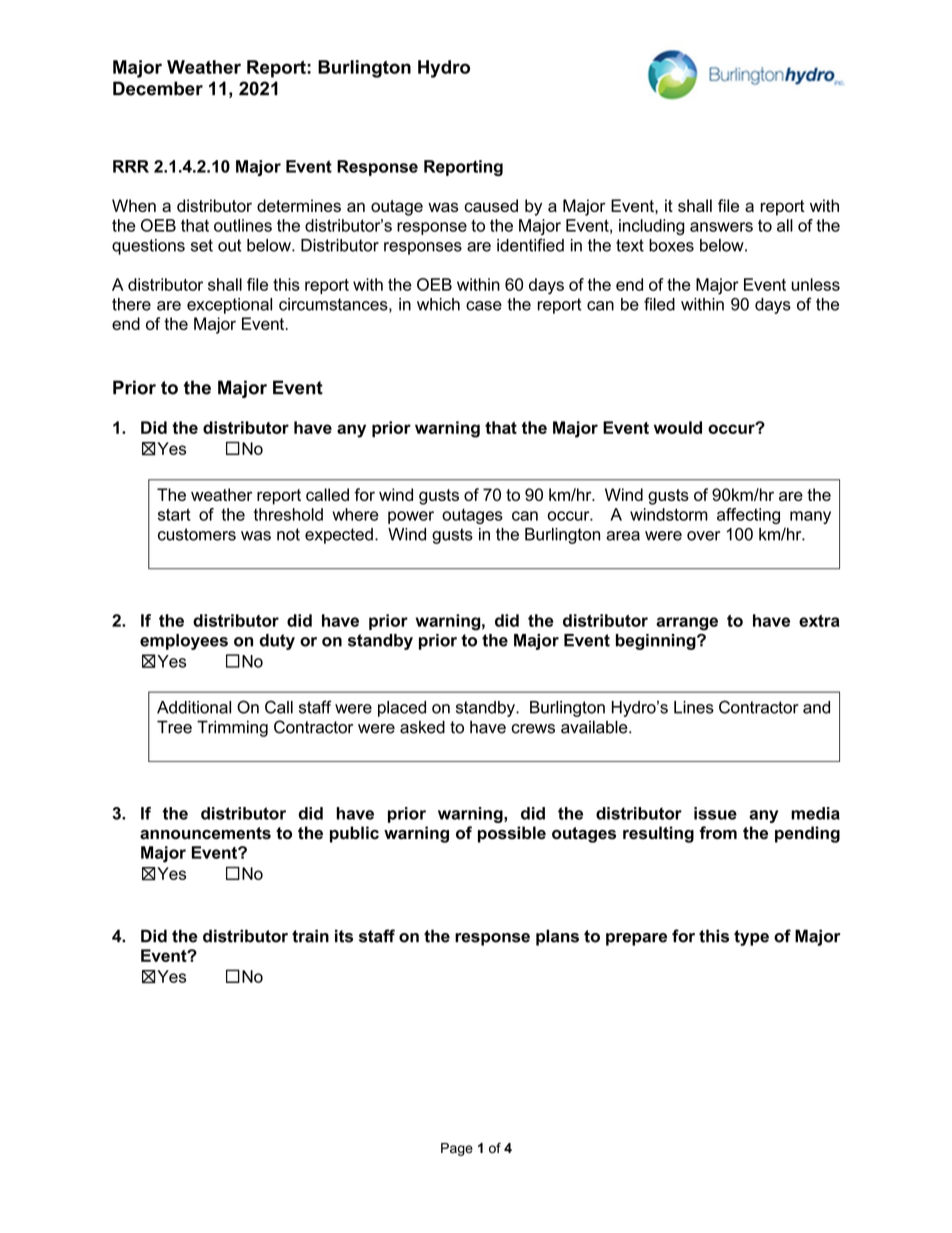 This screenshot has width=952, height=1233. I want to click on December, so click(158, 88).
